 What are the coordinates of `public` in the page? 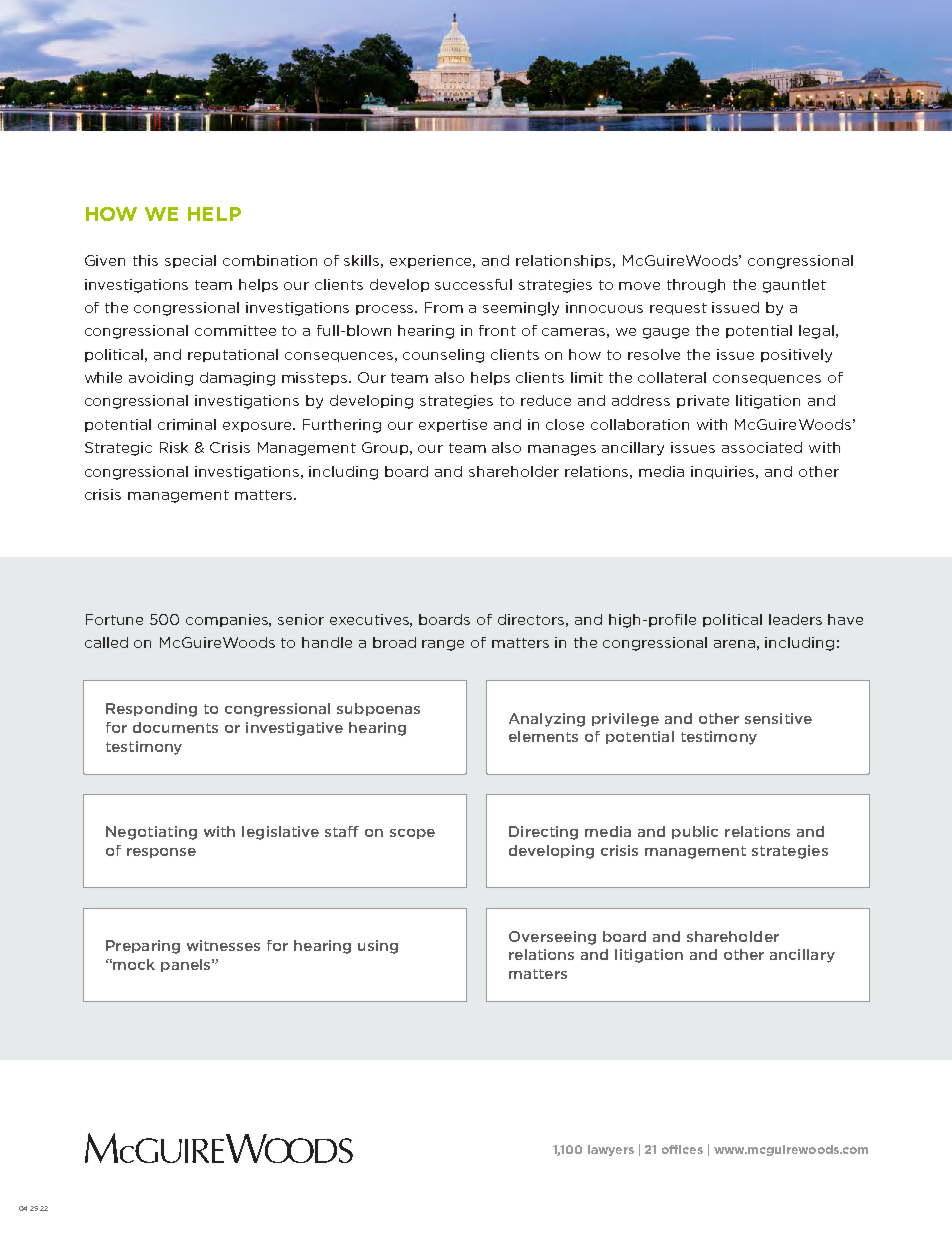 It's located at (695, 832).
